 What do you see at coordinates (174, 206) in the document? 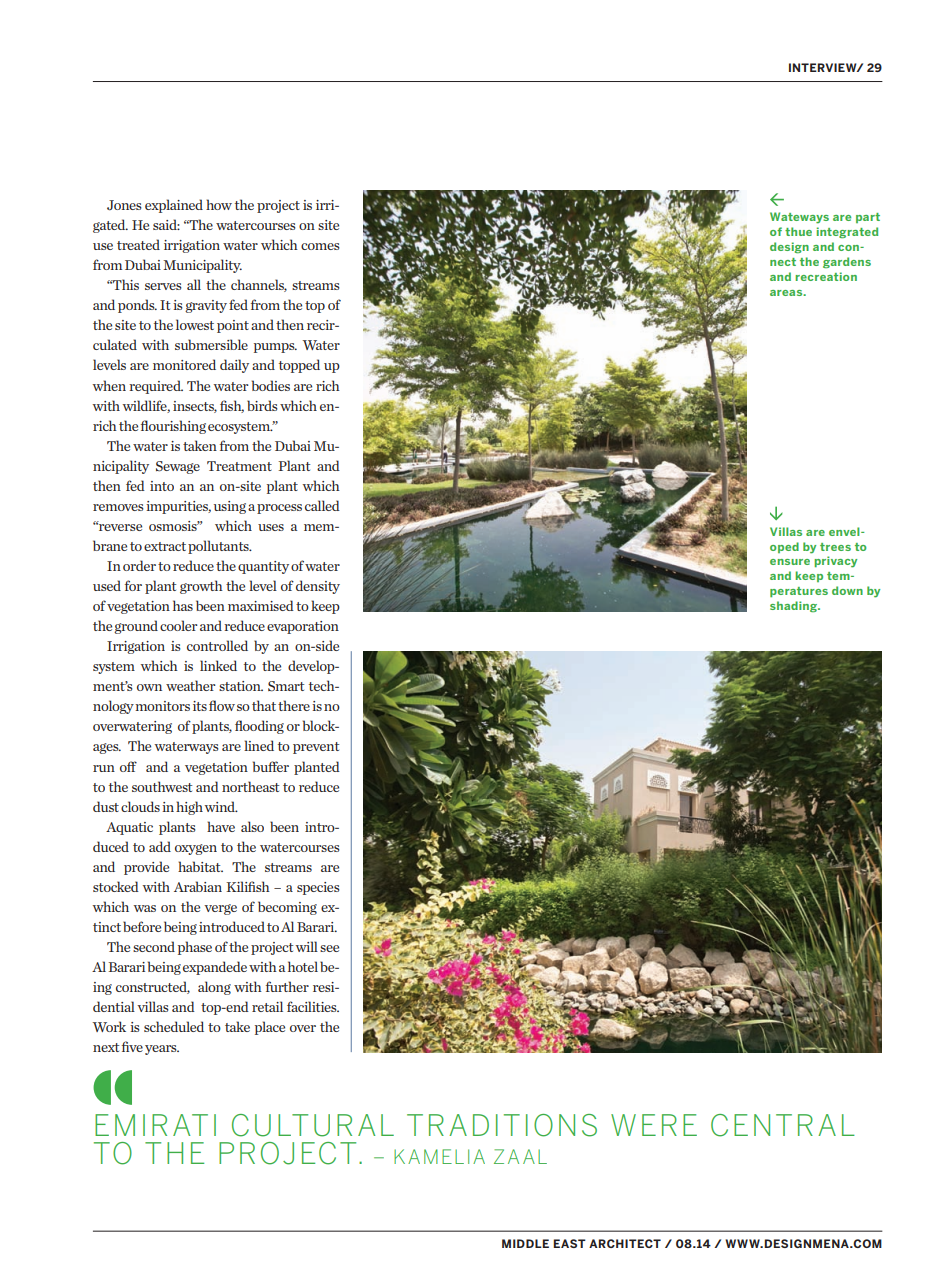
I see `explained` at bounding box center [174, 206].
